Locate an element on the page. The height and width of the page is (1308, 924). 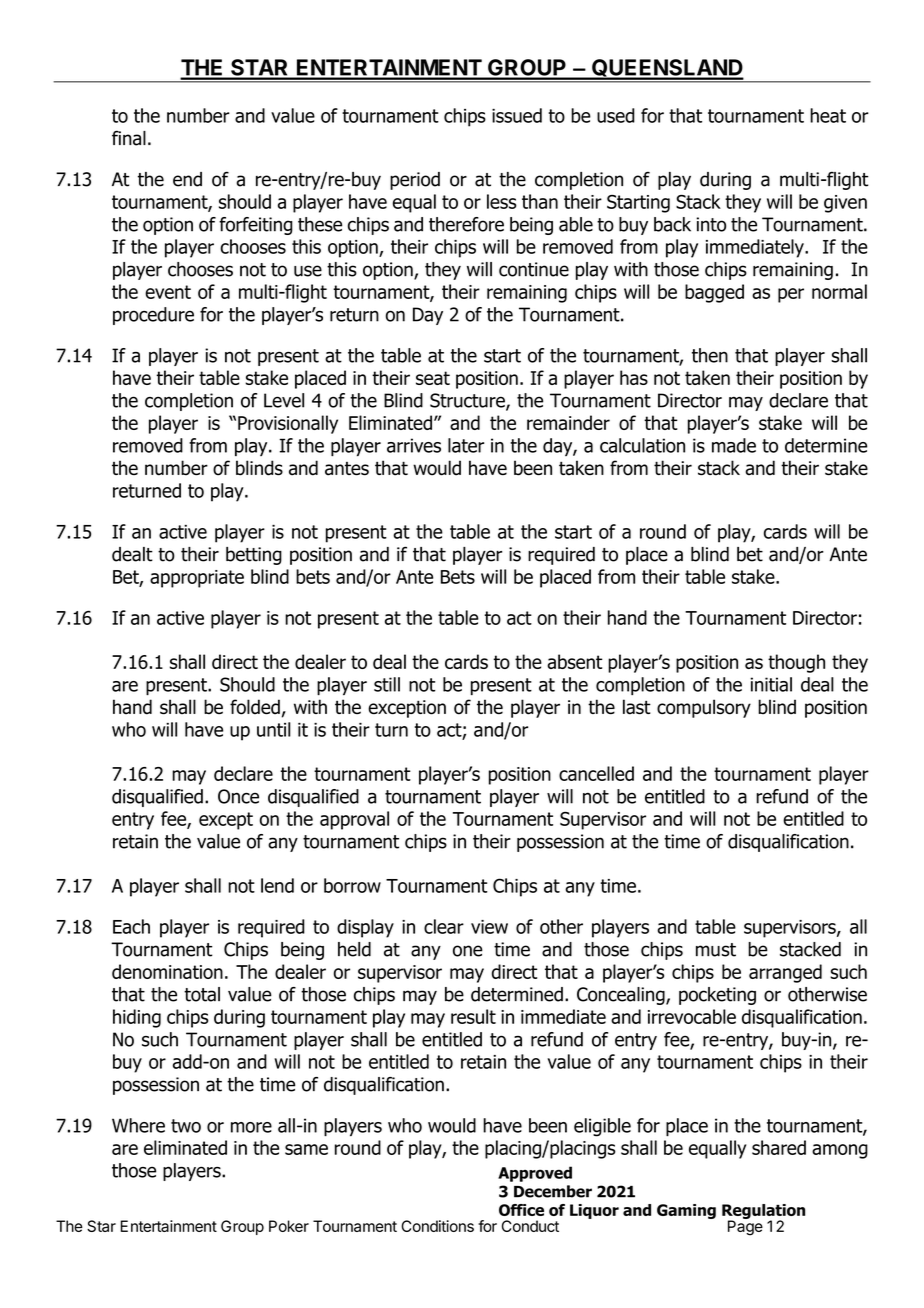
folded is located at coordinates (255, 707).
